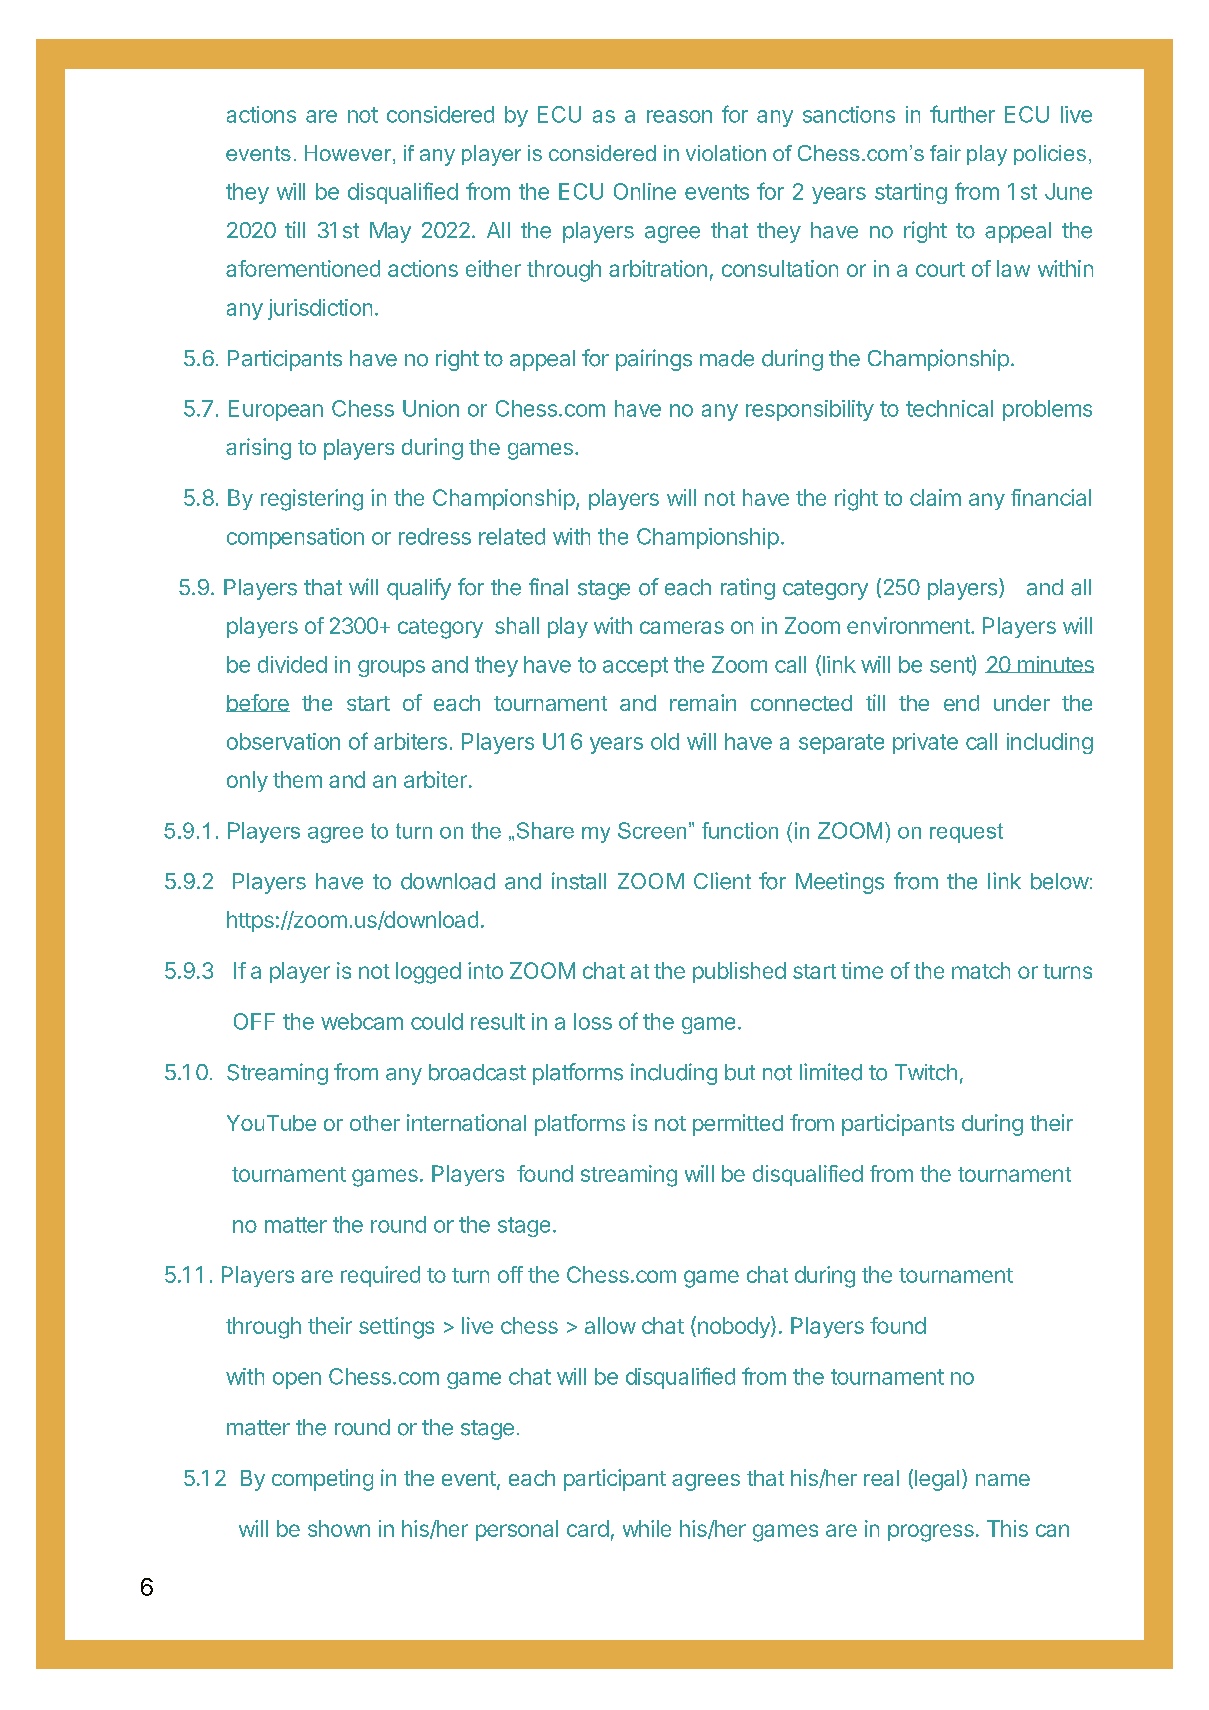 The width and height of the screenshot is (1209, 1710). What do you see at coordinates (322, 1480) in the screenshot?
I see `competing` at bounding box center [322, 1480].
